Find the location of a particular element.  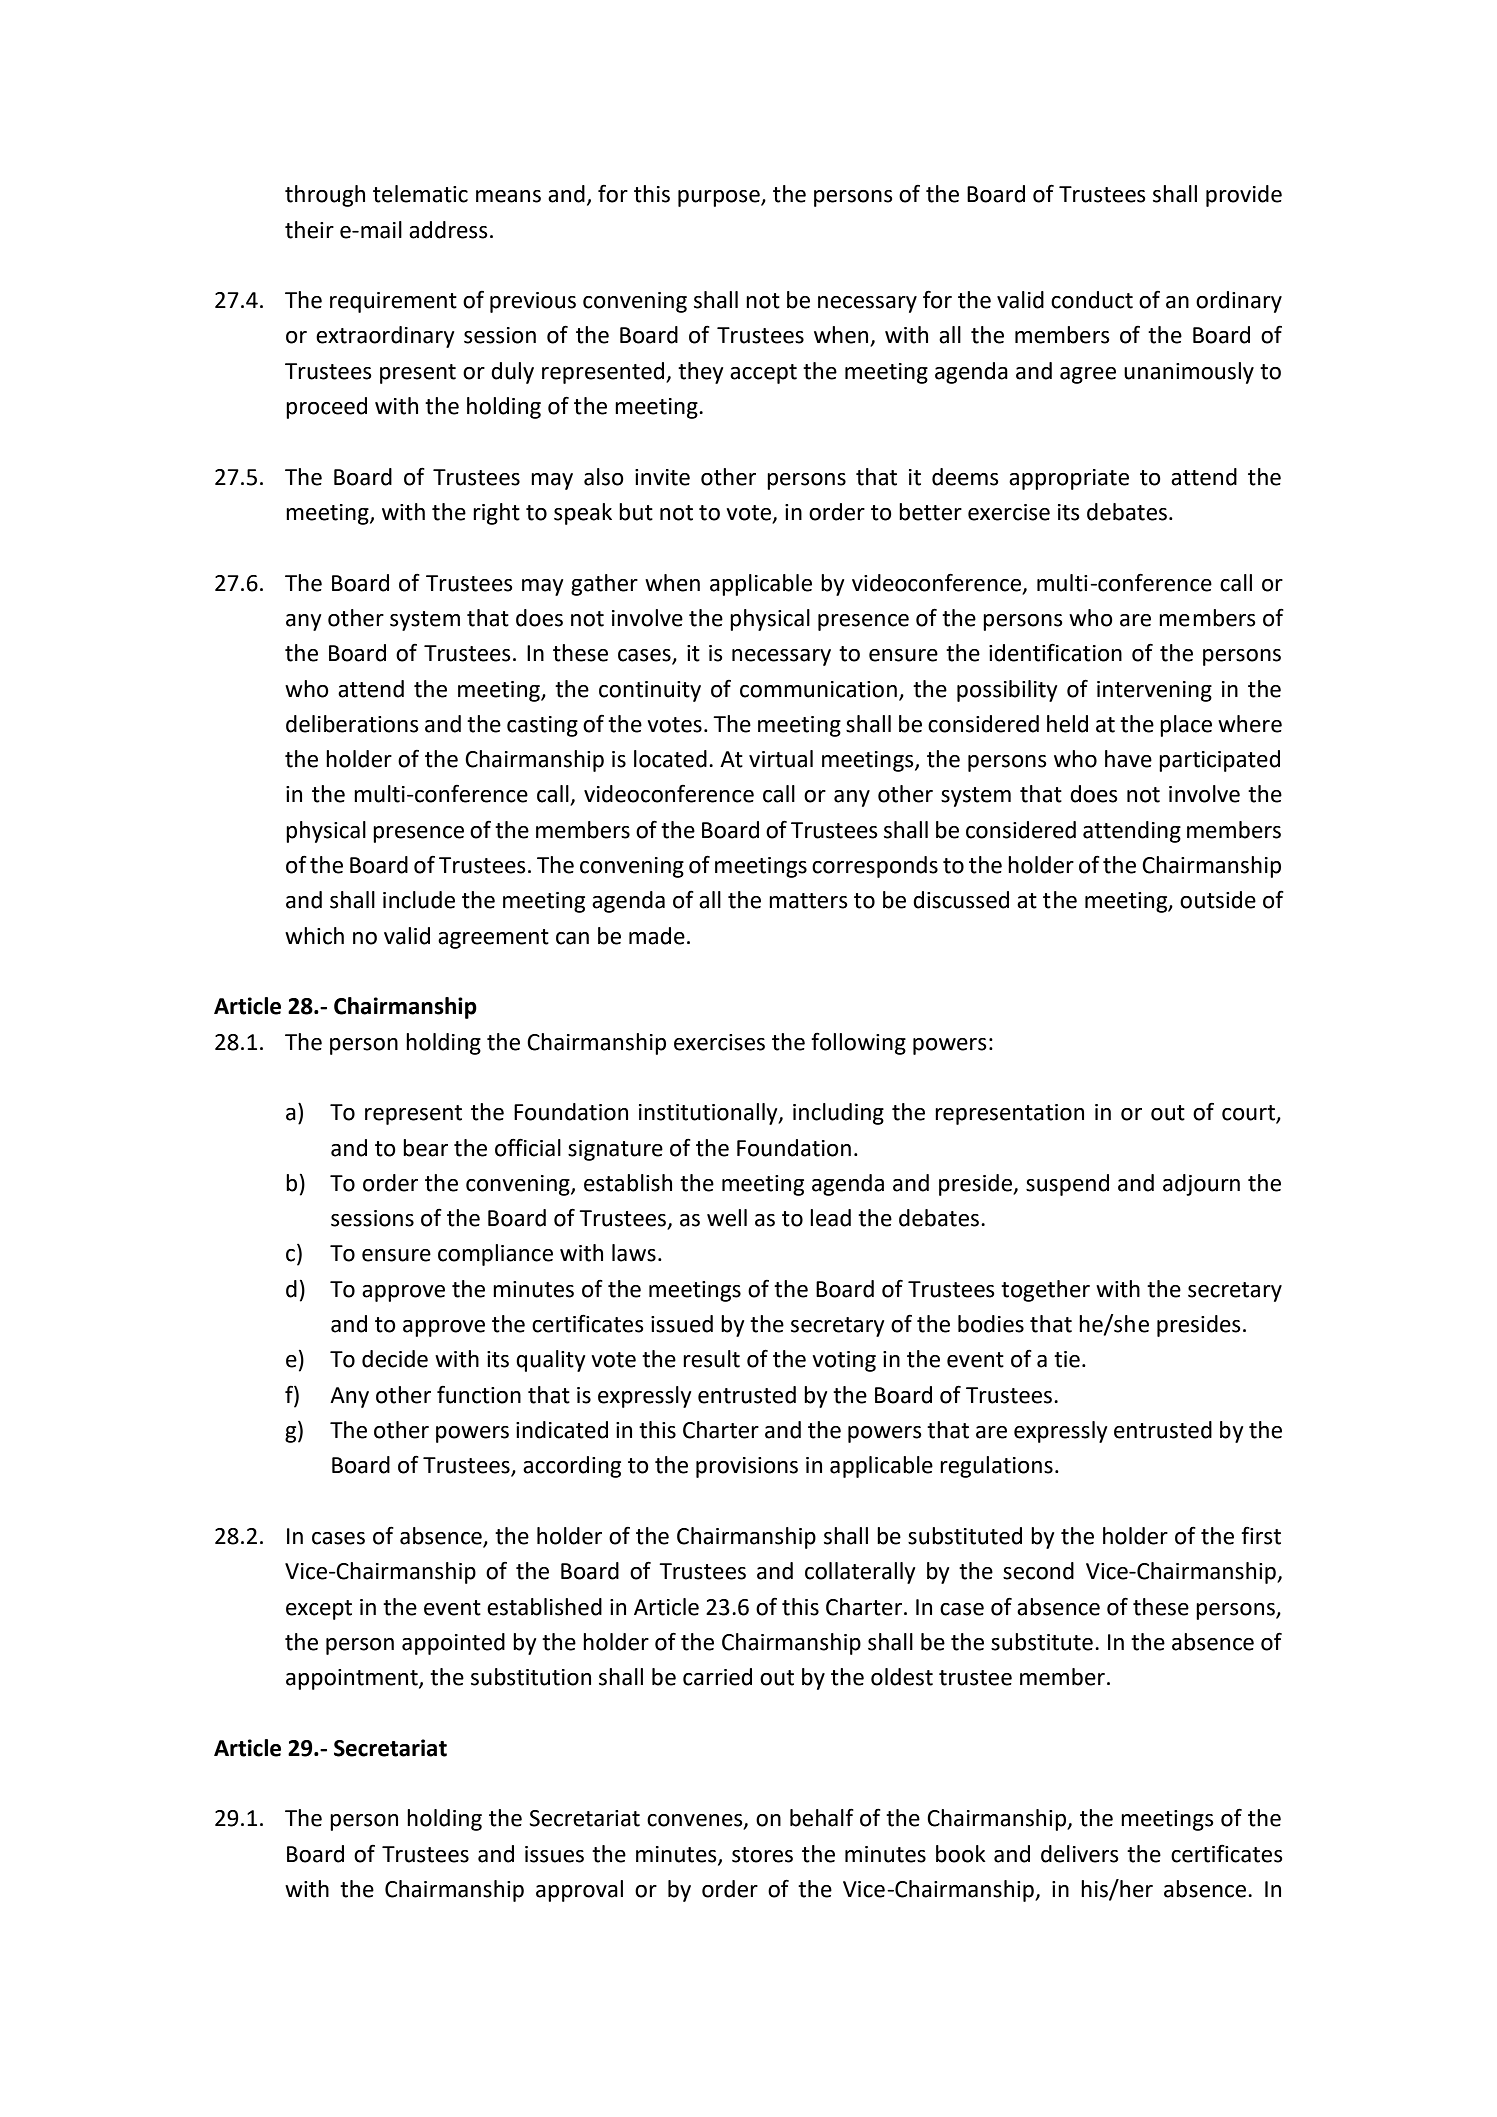

following is located at coordinates (858, 1043).
